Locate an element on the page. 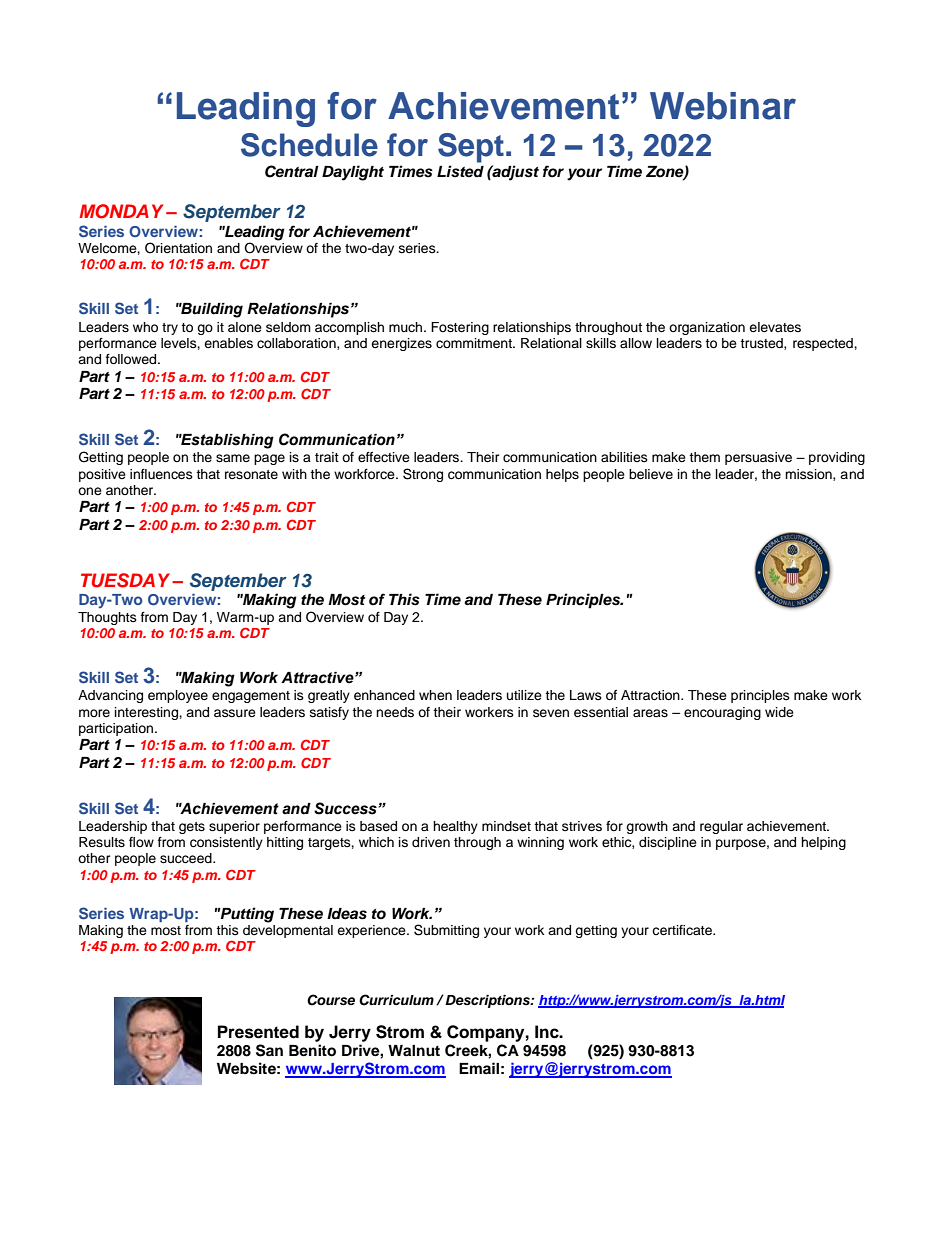 This page has height=1233, width=952. Presented is located at coordinates (258, 1032).
